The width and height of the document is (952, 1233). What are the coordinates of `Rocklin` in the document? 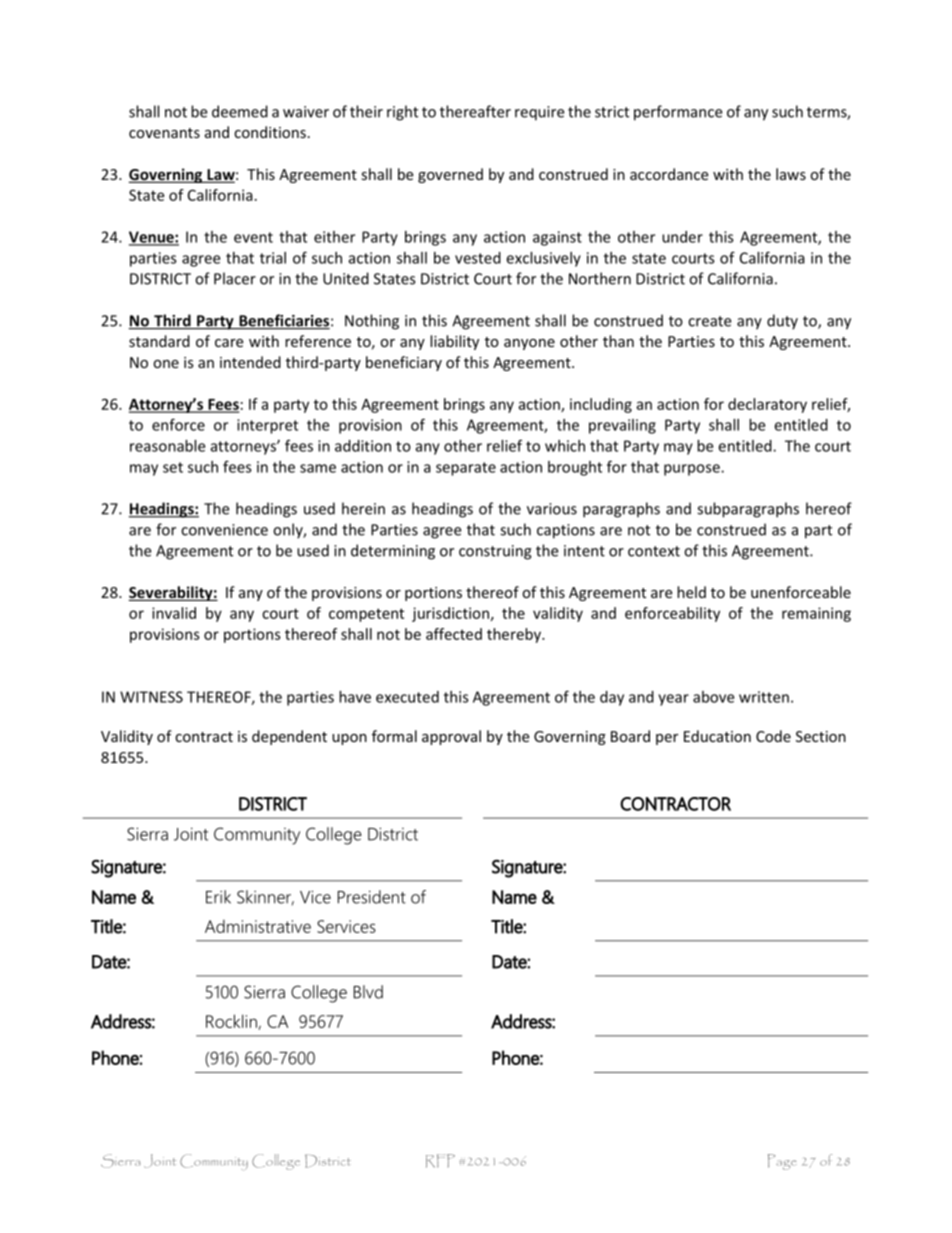 It's located at (232, 1022).
